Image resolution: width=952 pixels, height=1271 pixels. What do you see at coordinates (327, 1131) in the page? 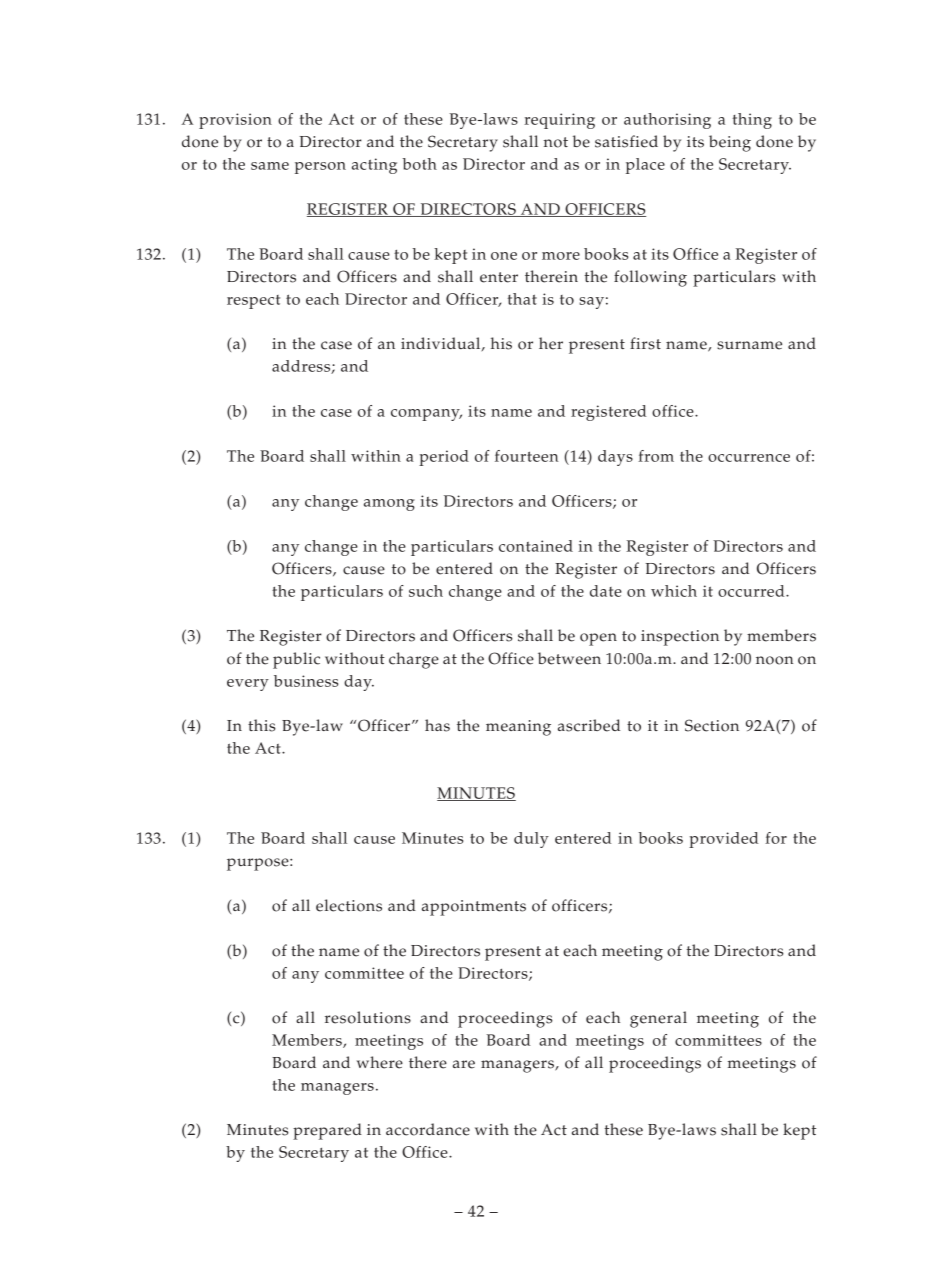
I see `prepared` at bounding box center [327, 1131].
